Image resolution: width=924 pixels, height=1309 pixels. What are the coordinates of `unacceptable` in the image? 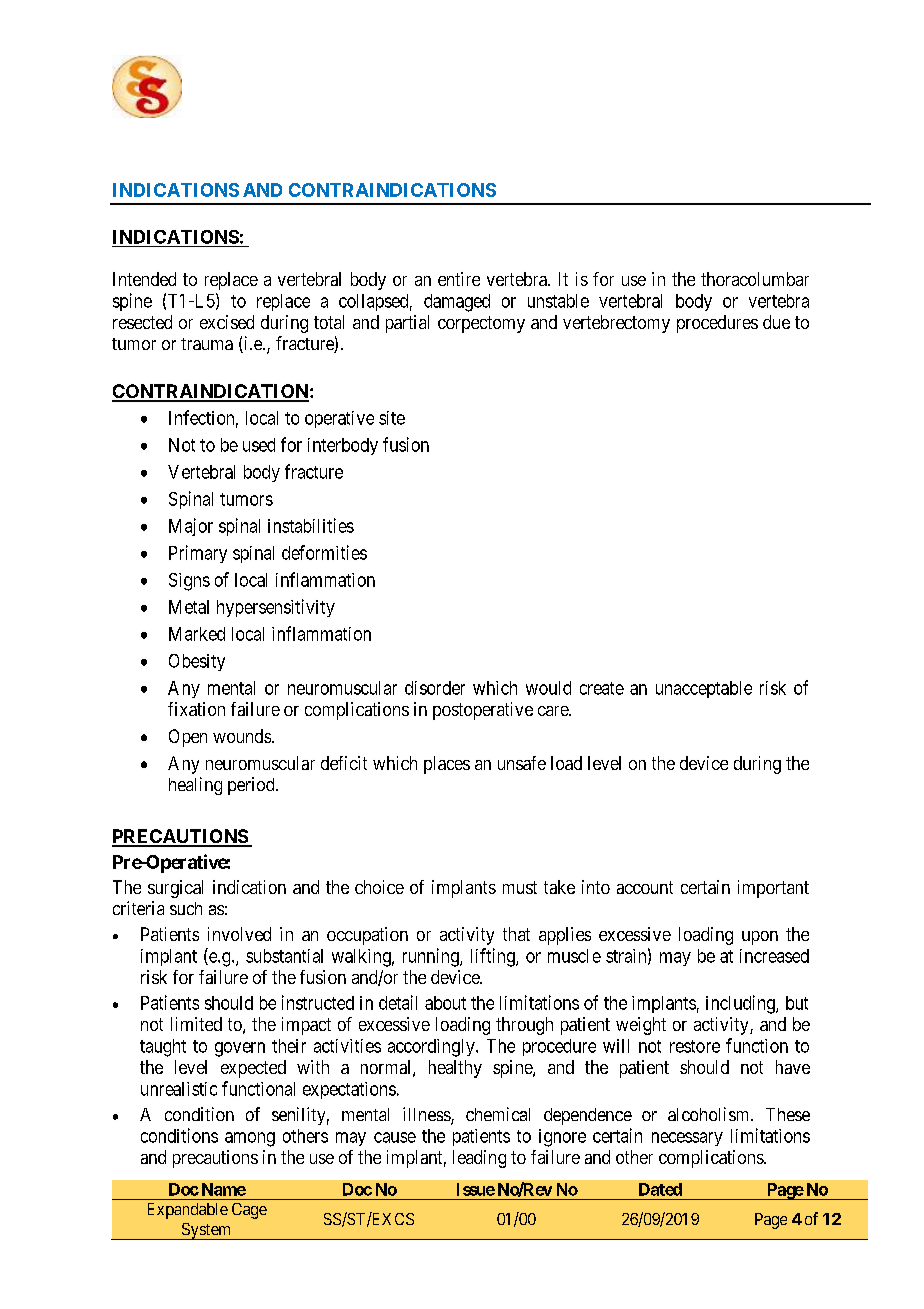 It's located at (704, 689).
